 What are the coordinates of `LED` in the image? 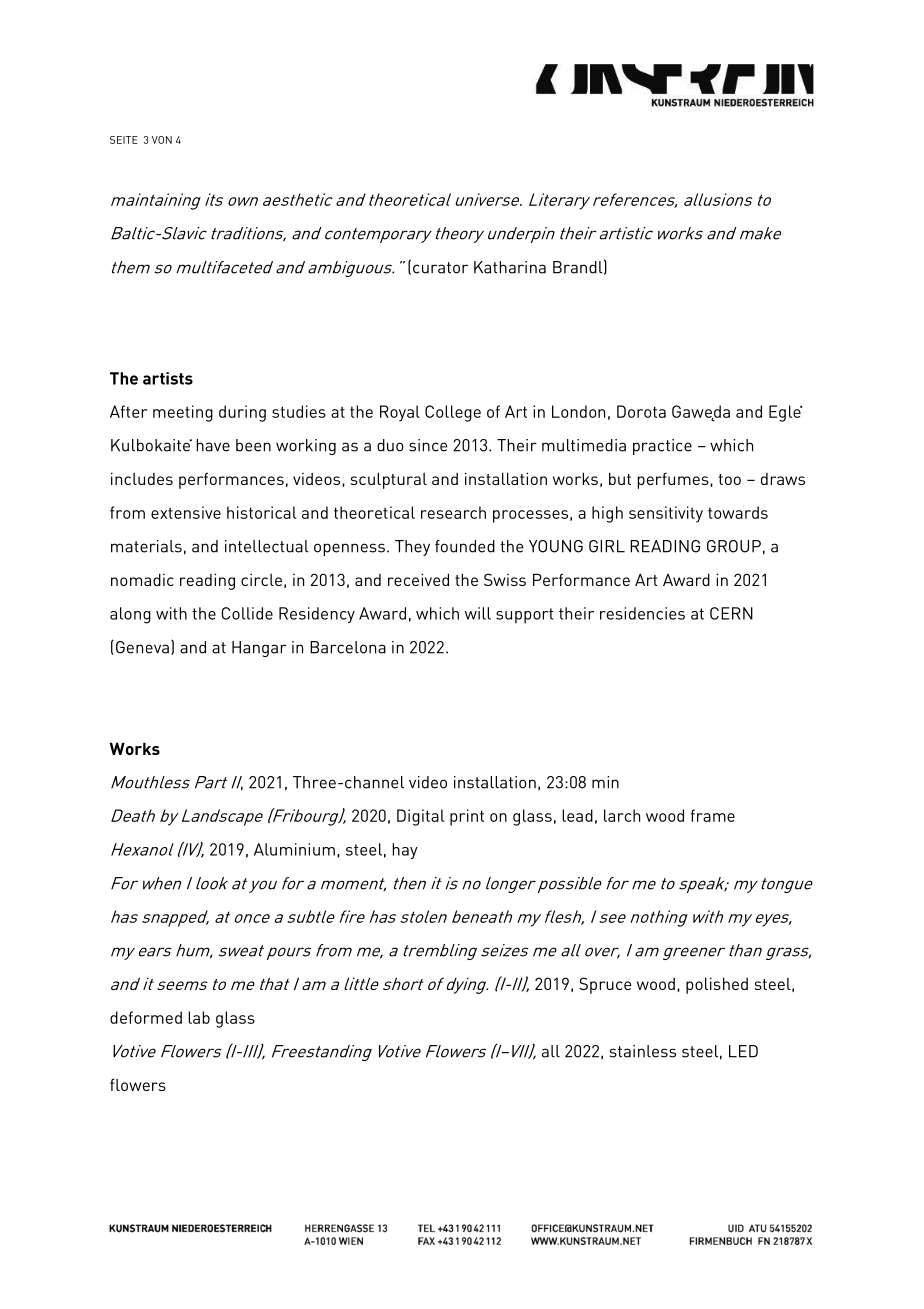 It's located at (743, 1051).
